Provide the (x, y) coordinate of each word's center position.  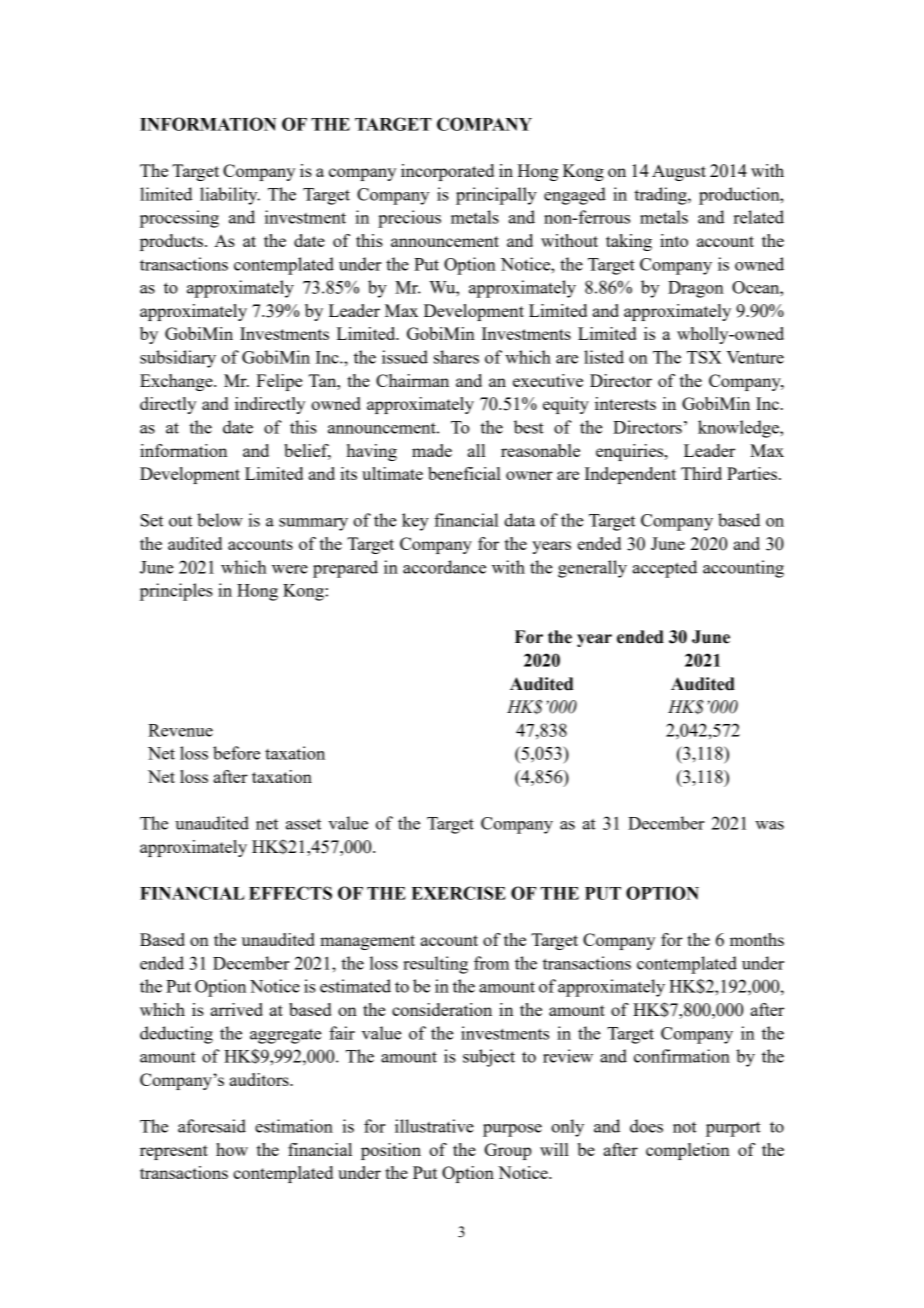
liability (230, 196)
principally (496, 196)
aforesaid (212, 1126)
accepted (665, 569)
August (679, 172)
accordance (444, 567)
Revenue (180, 730)
